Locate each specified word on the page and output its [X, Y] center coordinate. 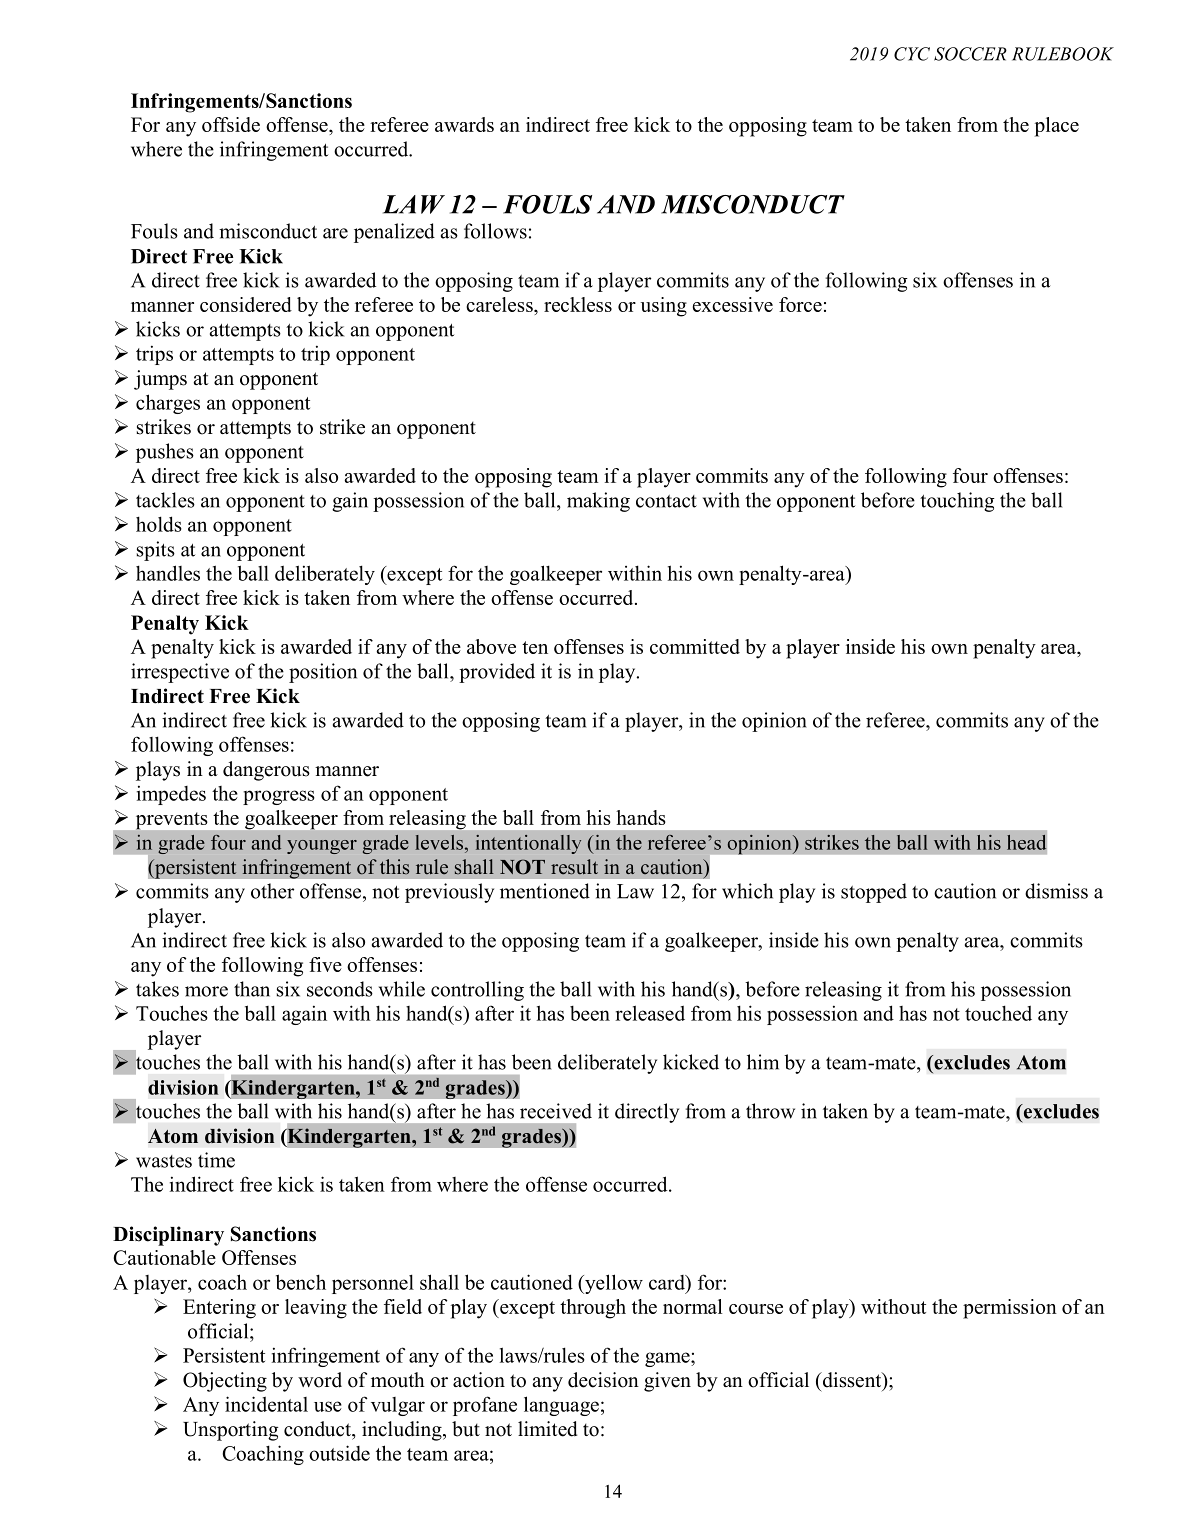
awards [464, 124]
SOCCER [970, 54]
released [650, 1013]
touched [998, 1013]
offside [231, 124]
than [252, 989]
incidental [266, 1404]
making [598, 502]
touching [957, 502]
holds [159, 524]
